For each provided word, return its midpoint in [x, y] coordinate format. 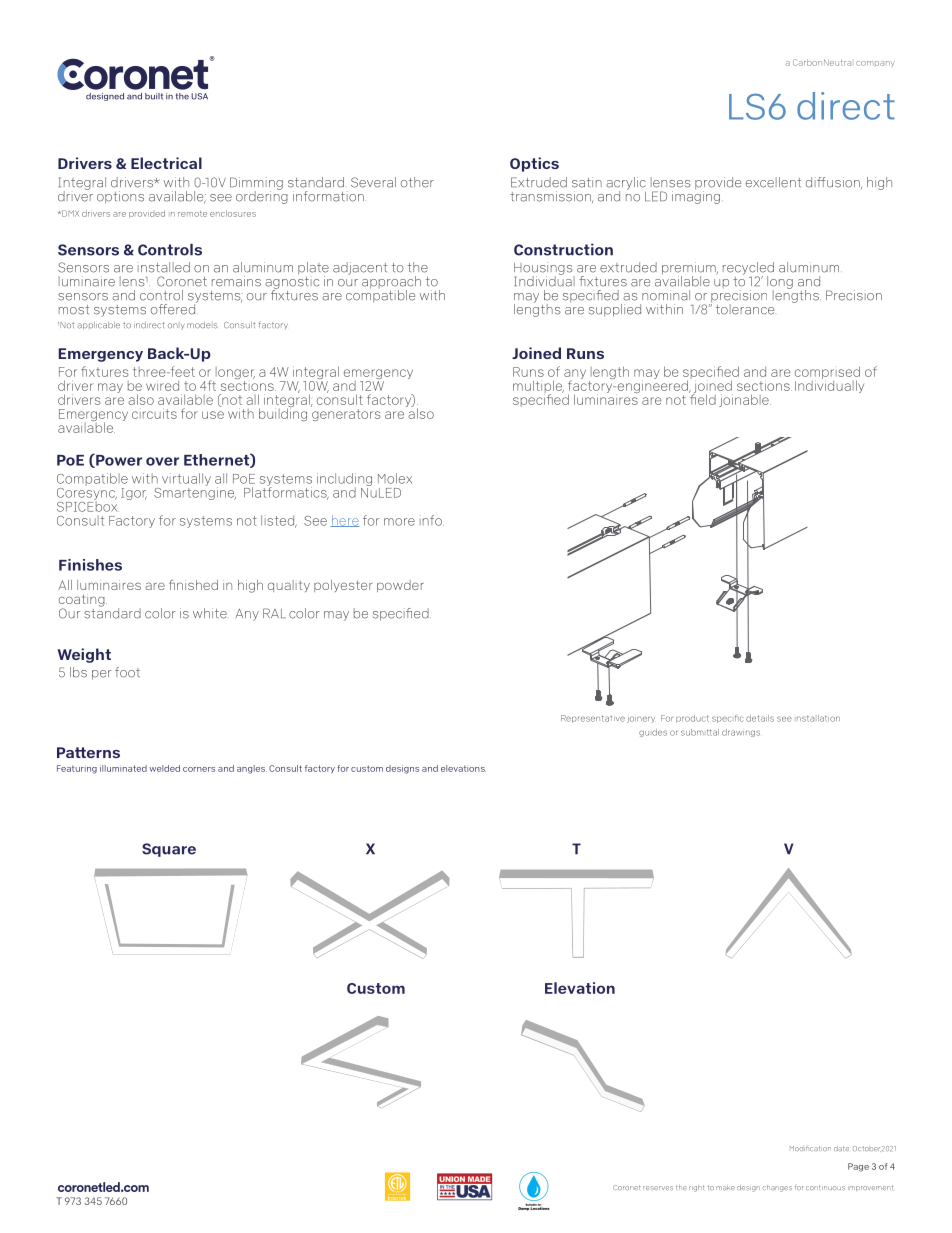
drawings [741, 733]
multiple [538, 388]
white [210, 613]
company [875, 64]
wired [162, 386]
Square [169, 850]
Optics [534, 164]
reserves [658, 1188]
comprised [827, 374]
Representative [593, 719]
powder [400, 586]
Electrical [166, 163]
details [760, 718]
